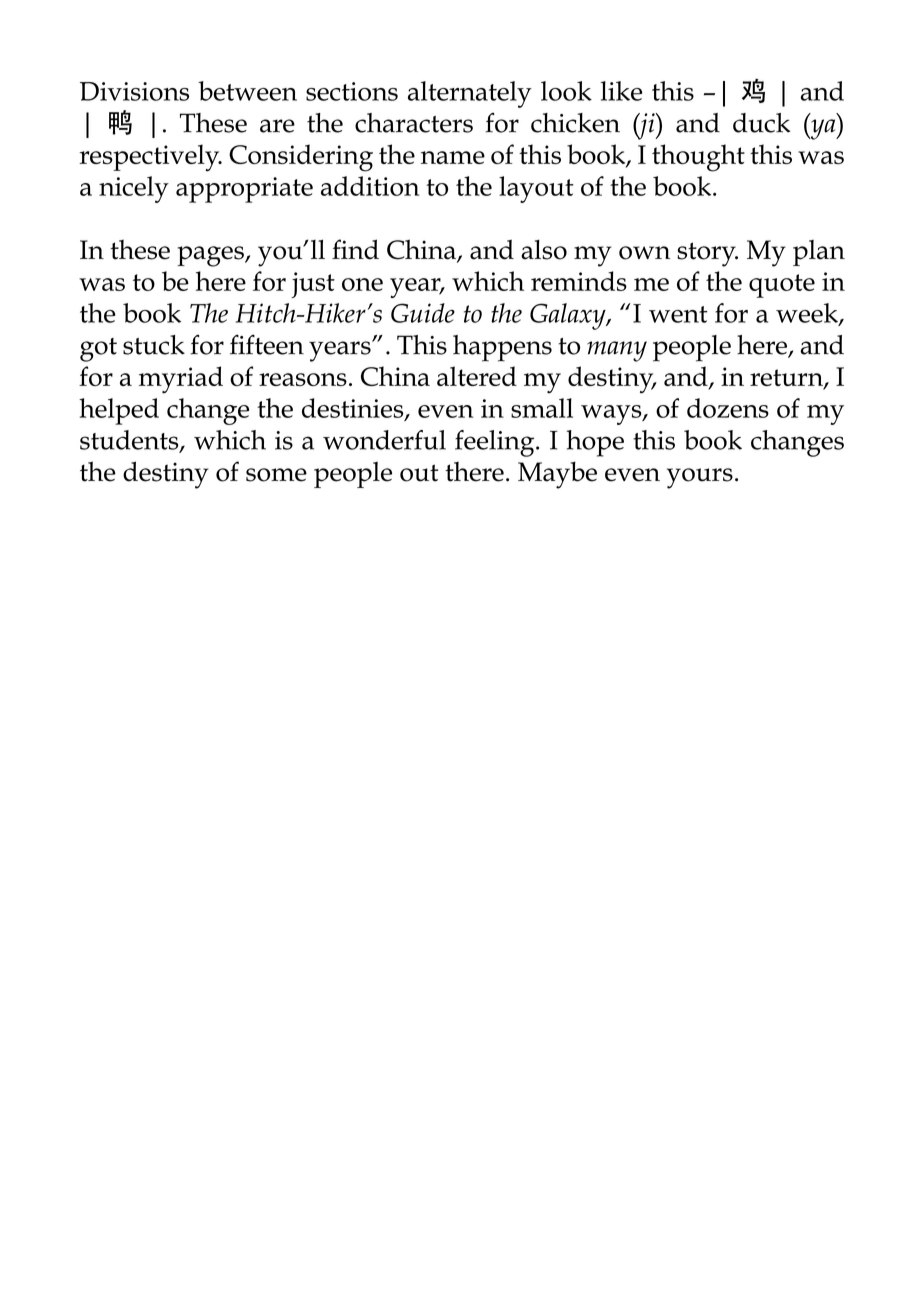  What do you see at coordinates (276, 475) in the image?
I see `some` at bounding box center [276, 475].
